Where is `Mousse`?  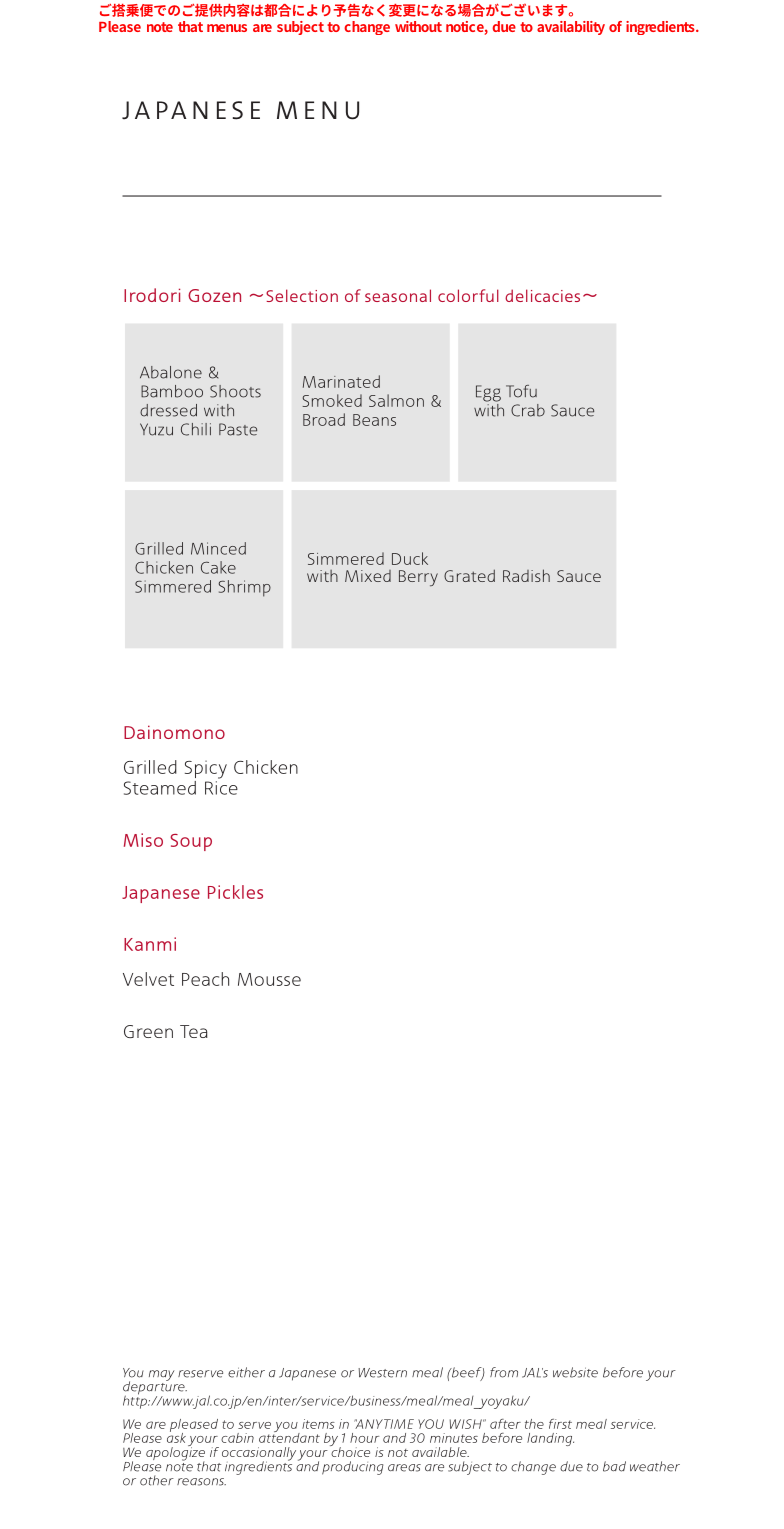
Mousse is located at coordinates (269, 979).
